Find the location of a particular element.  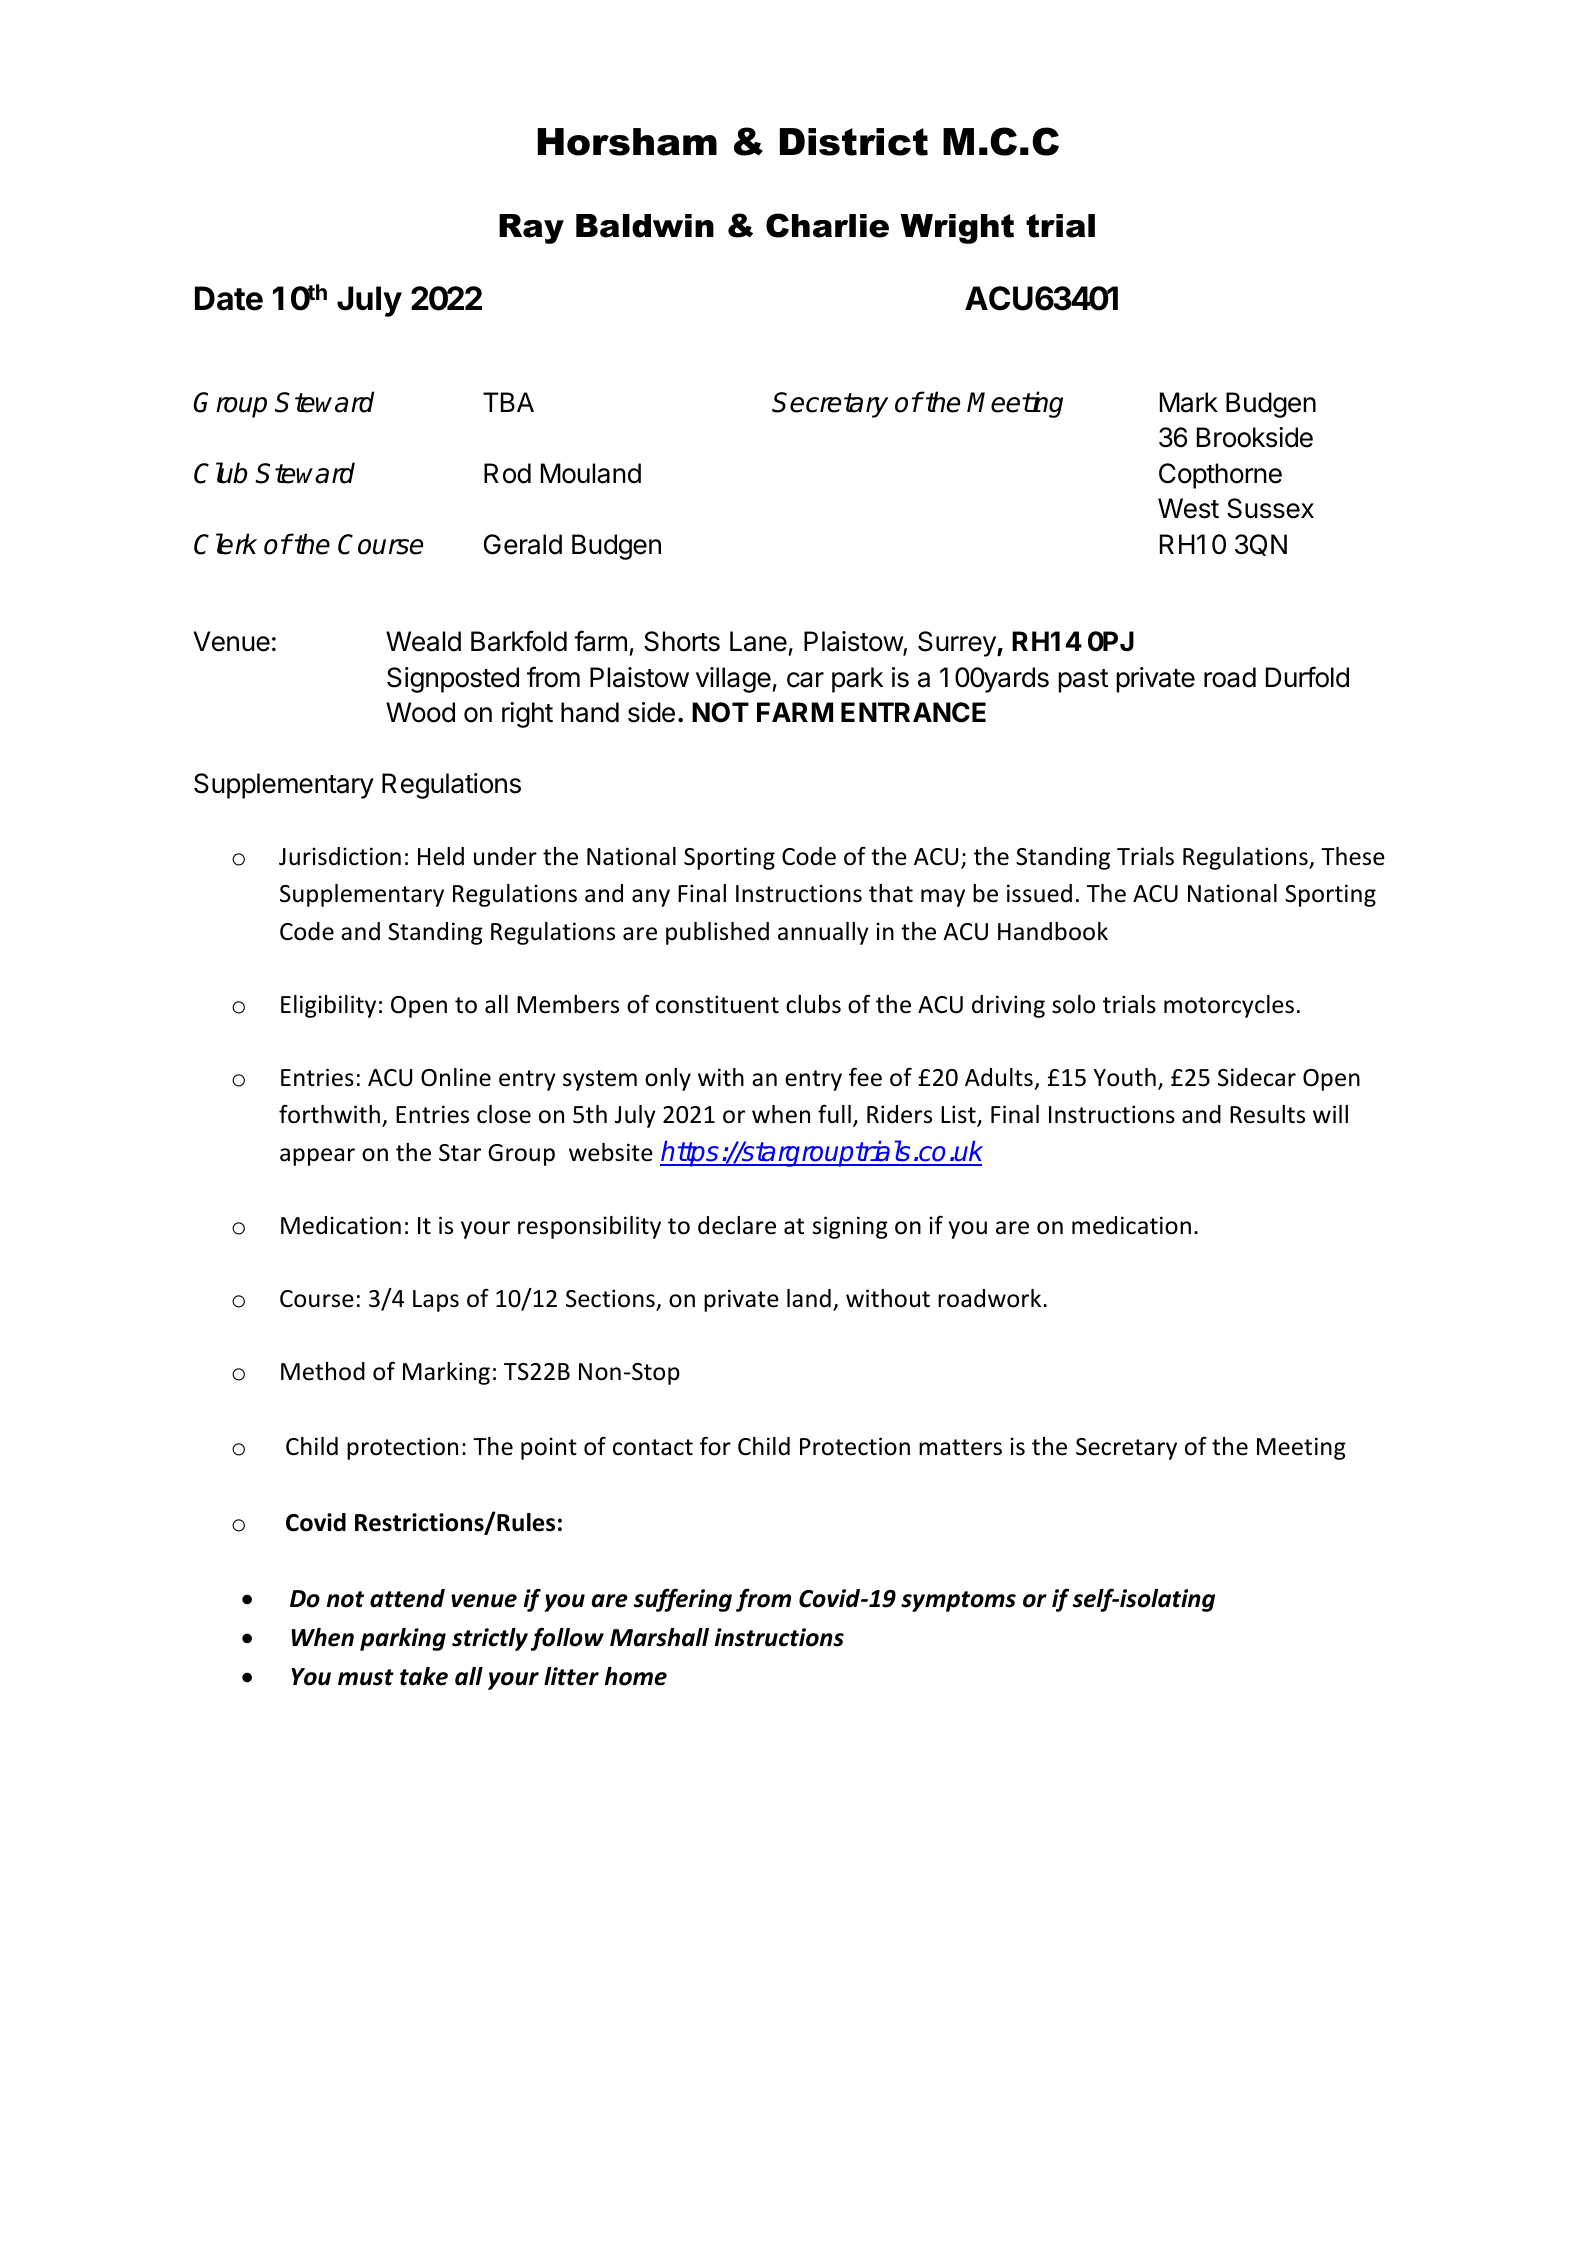

Charlie is located at coordinates (827, 225).
